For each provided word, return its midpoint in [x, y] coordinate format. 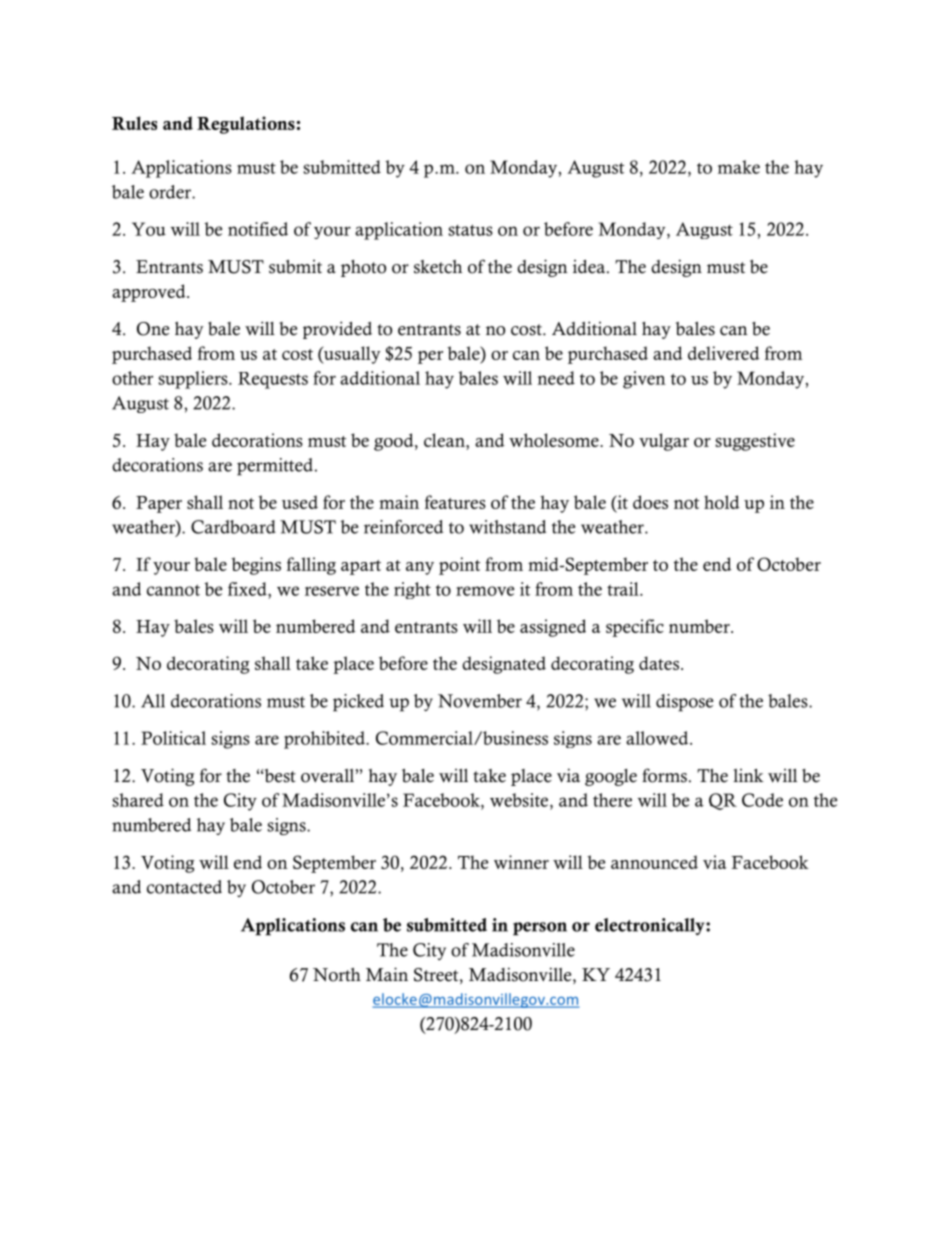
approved [150, 293]
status [470, 230]
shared [138, 800]
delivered [724, 353]
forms [664, 775]
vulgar [664, 442]
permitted [276, 467]
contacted [184, 887]
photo [363, 268]
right [412, 590]
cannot [173, 590]
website [520, 800]
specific [635, 628]
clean [445, 441]
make [739, 167]
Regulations [246, 125]
